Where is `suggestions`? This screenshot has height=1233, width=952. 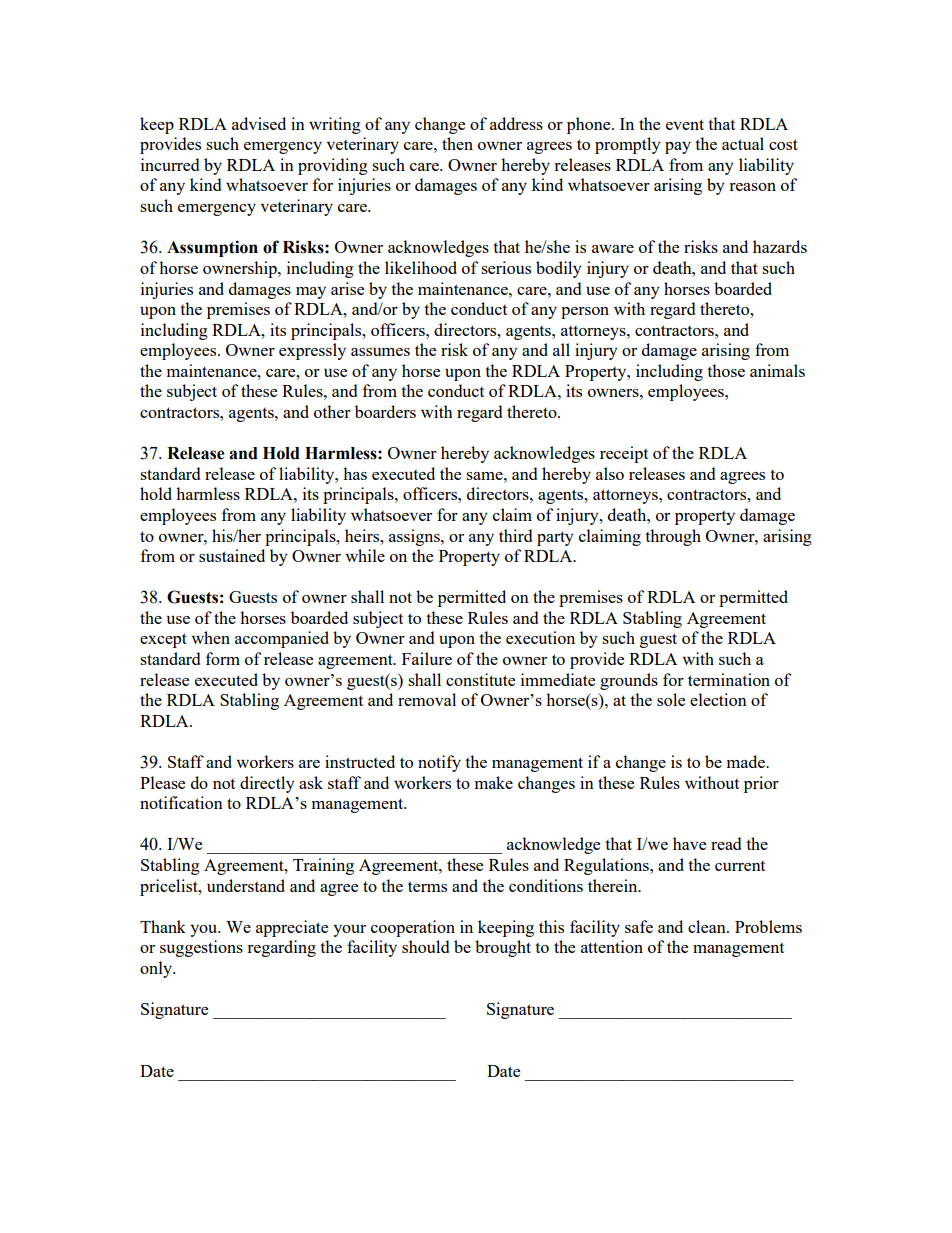
suggestions is located at coordinates (201, 948).
